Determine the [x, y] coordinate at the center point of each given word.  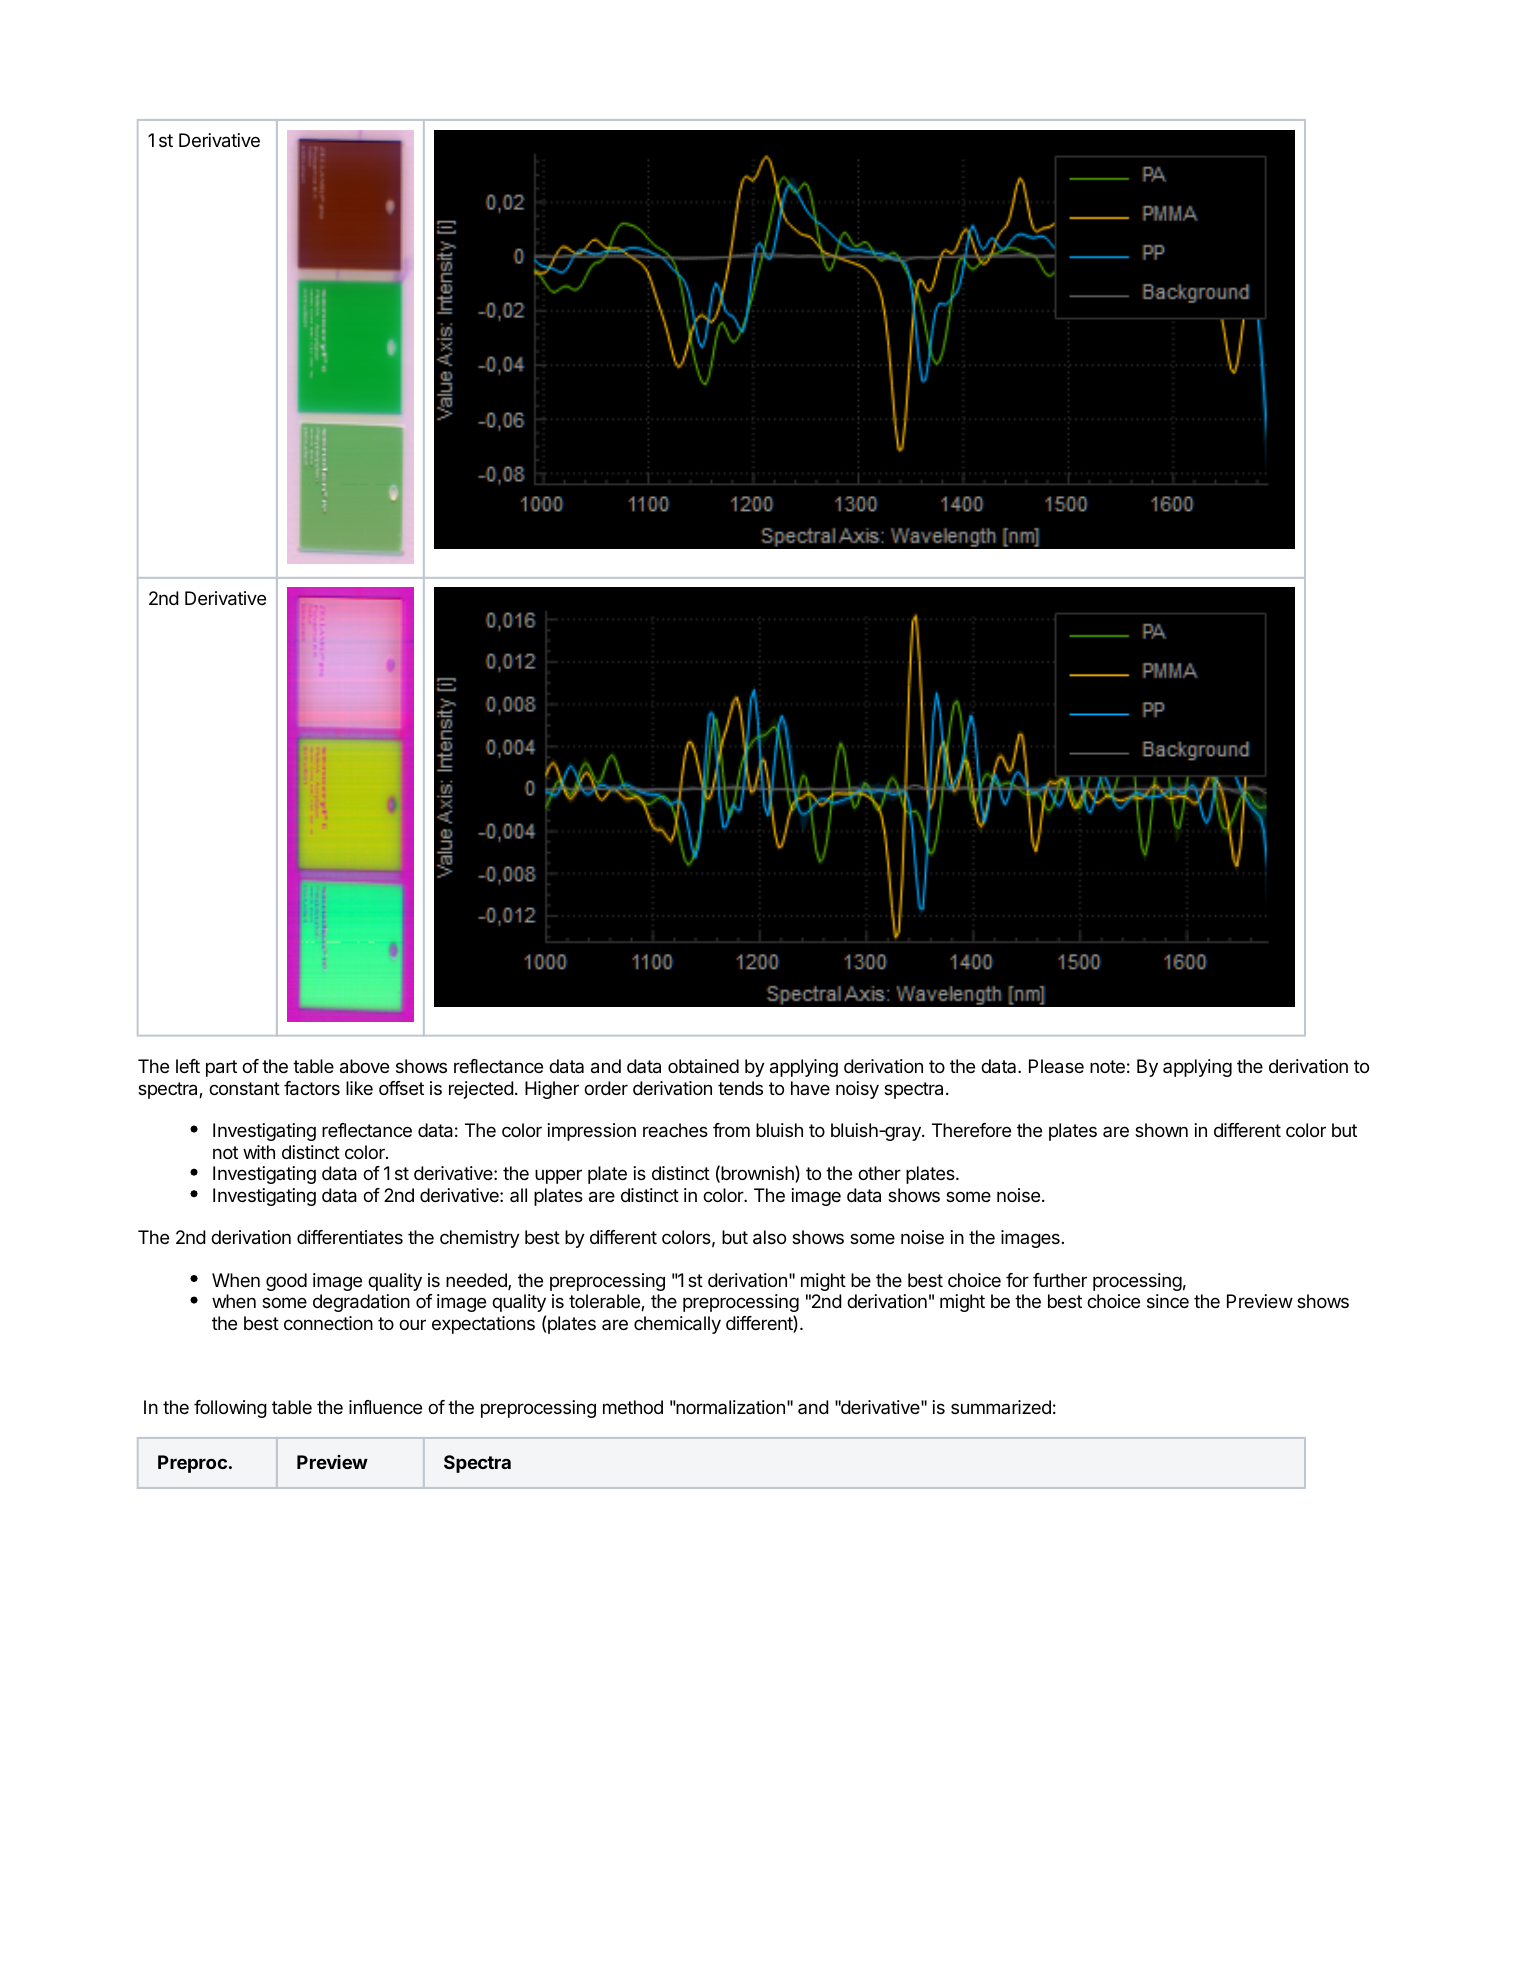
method [633, 1407]
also [769, 1237]
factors [312, 1088]
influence [385, 1407]
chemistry [480, 1239]
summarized [1001, 1407]
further [1060, 1280]
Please [1056, 1066]
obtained [703, 1066]
